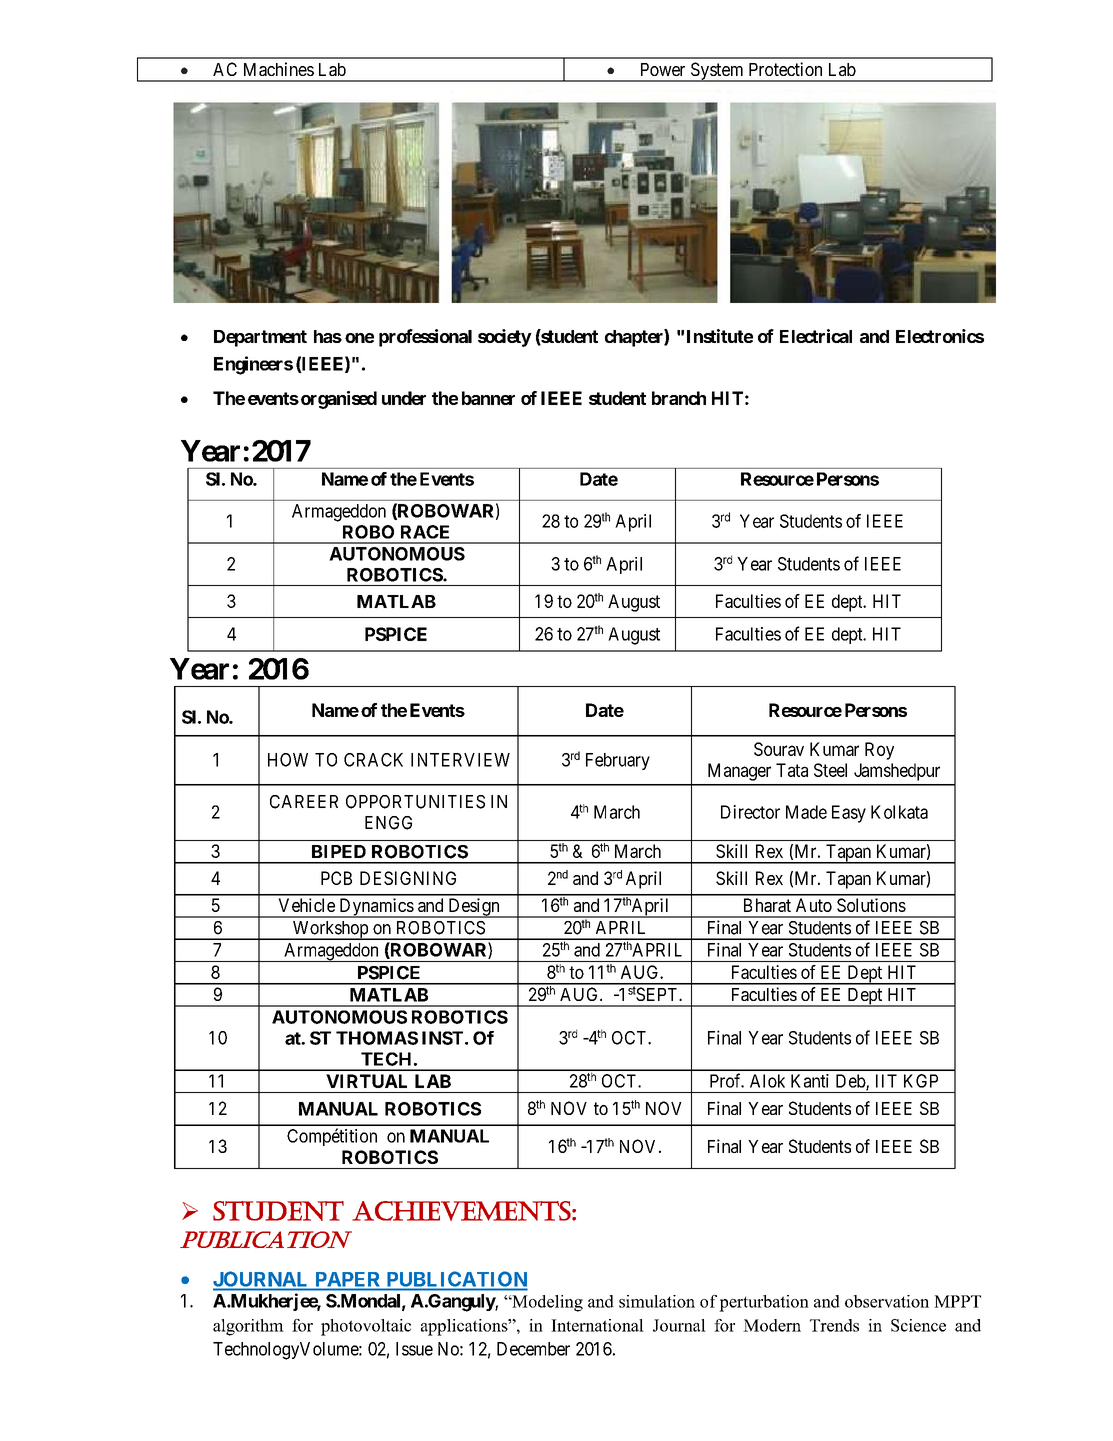  What do you see at coordinates (663, 69) in the page?
I see `Power` at bounding box center [663, 69].
